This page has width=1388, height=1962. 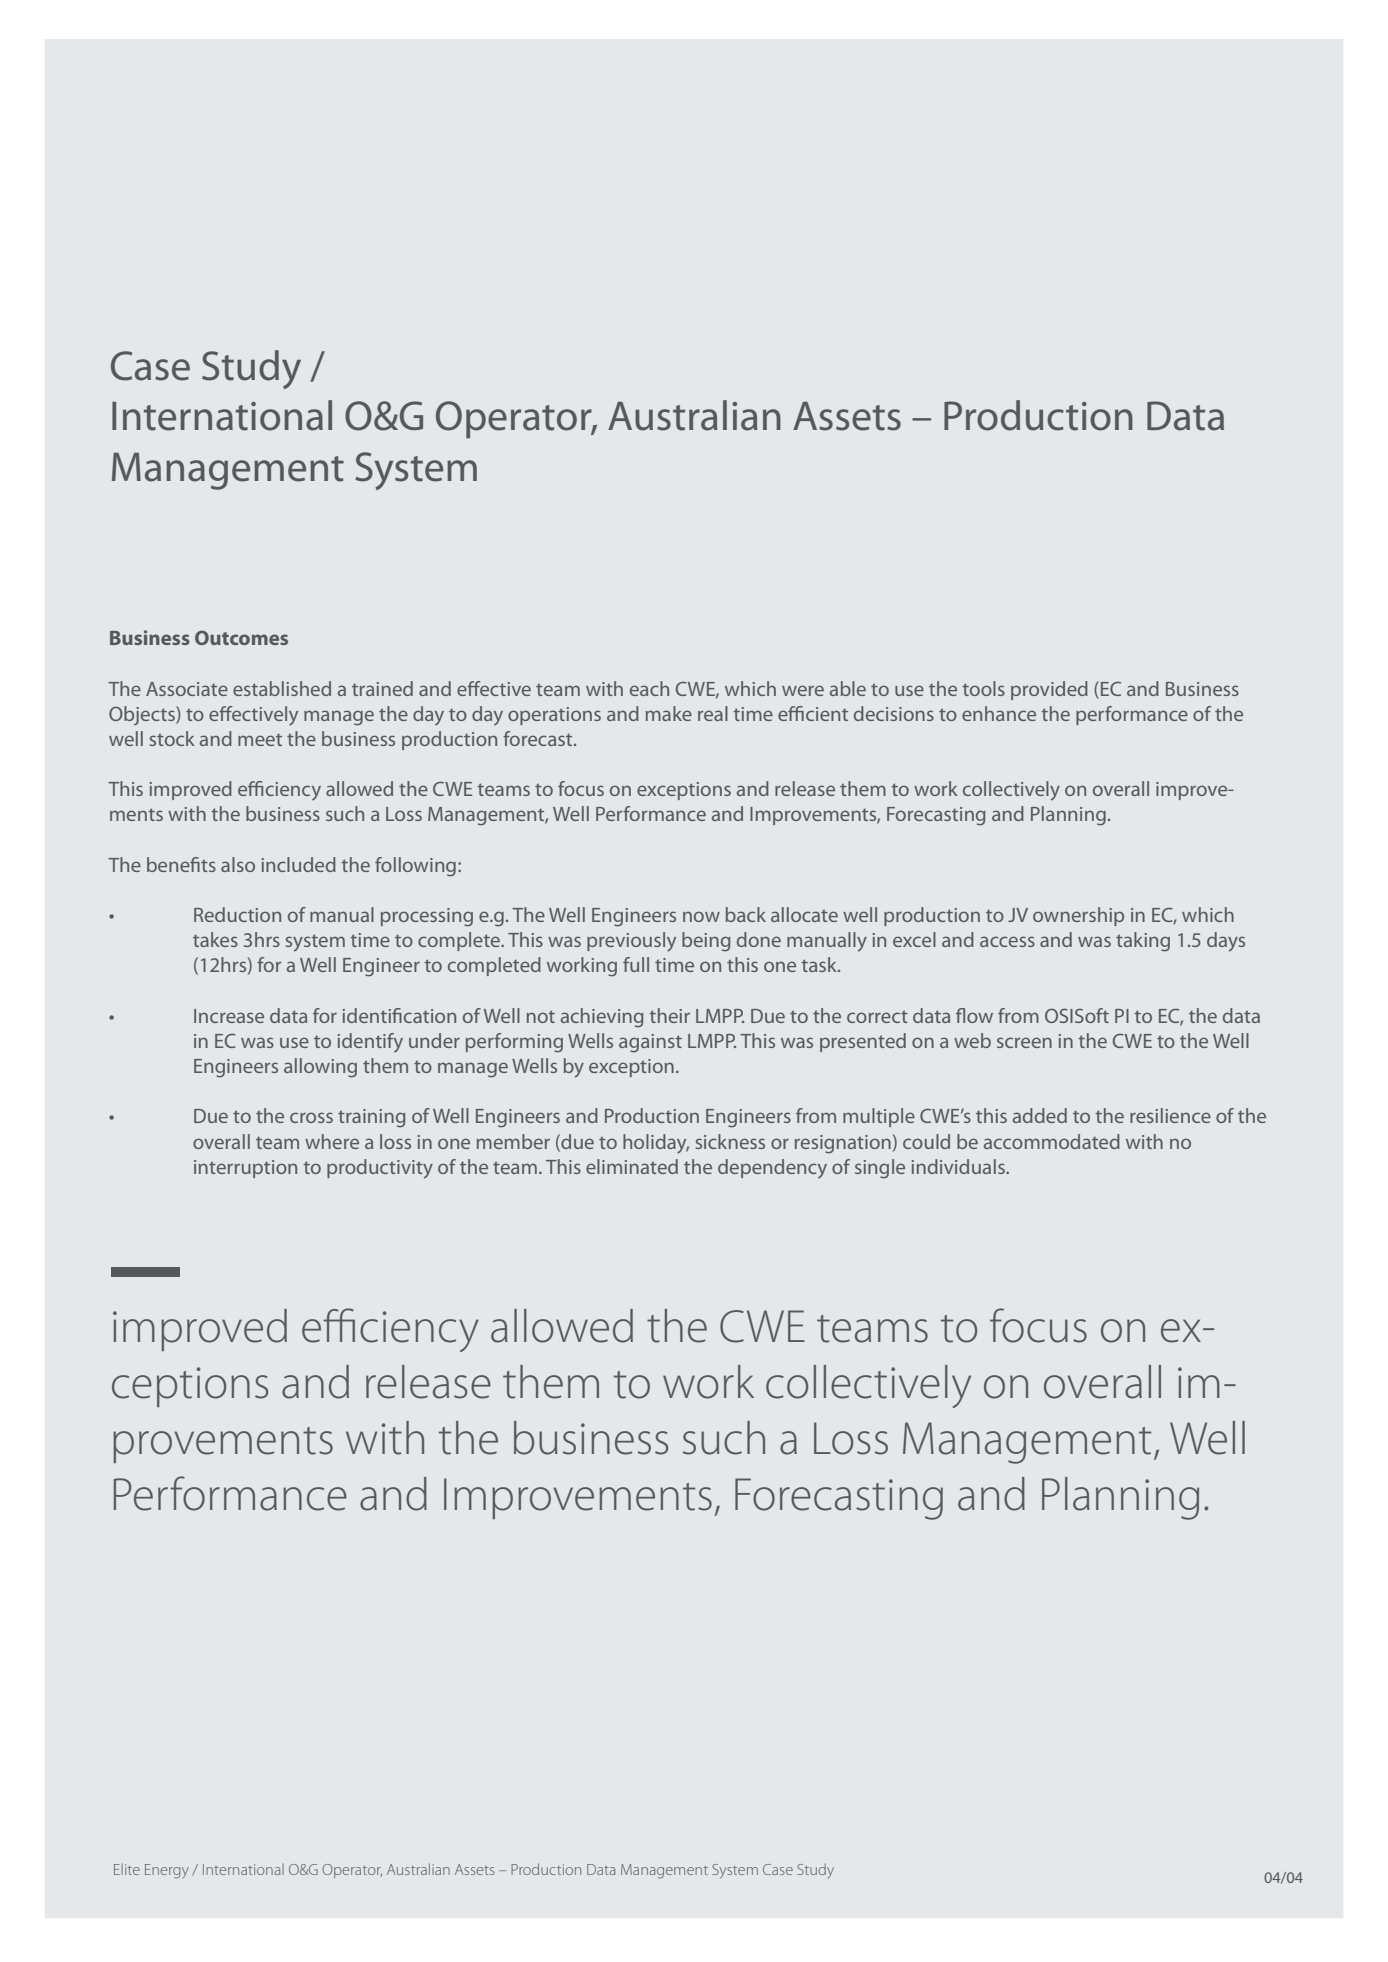 I want to click on individuals, so click(x=959, y=1166).
